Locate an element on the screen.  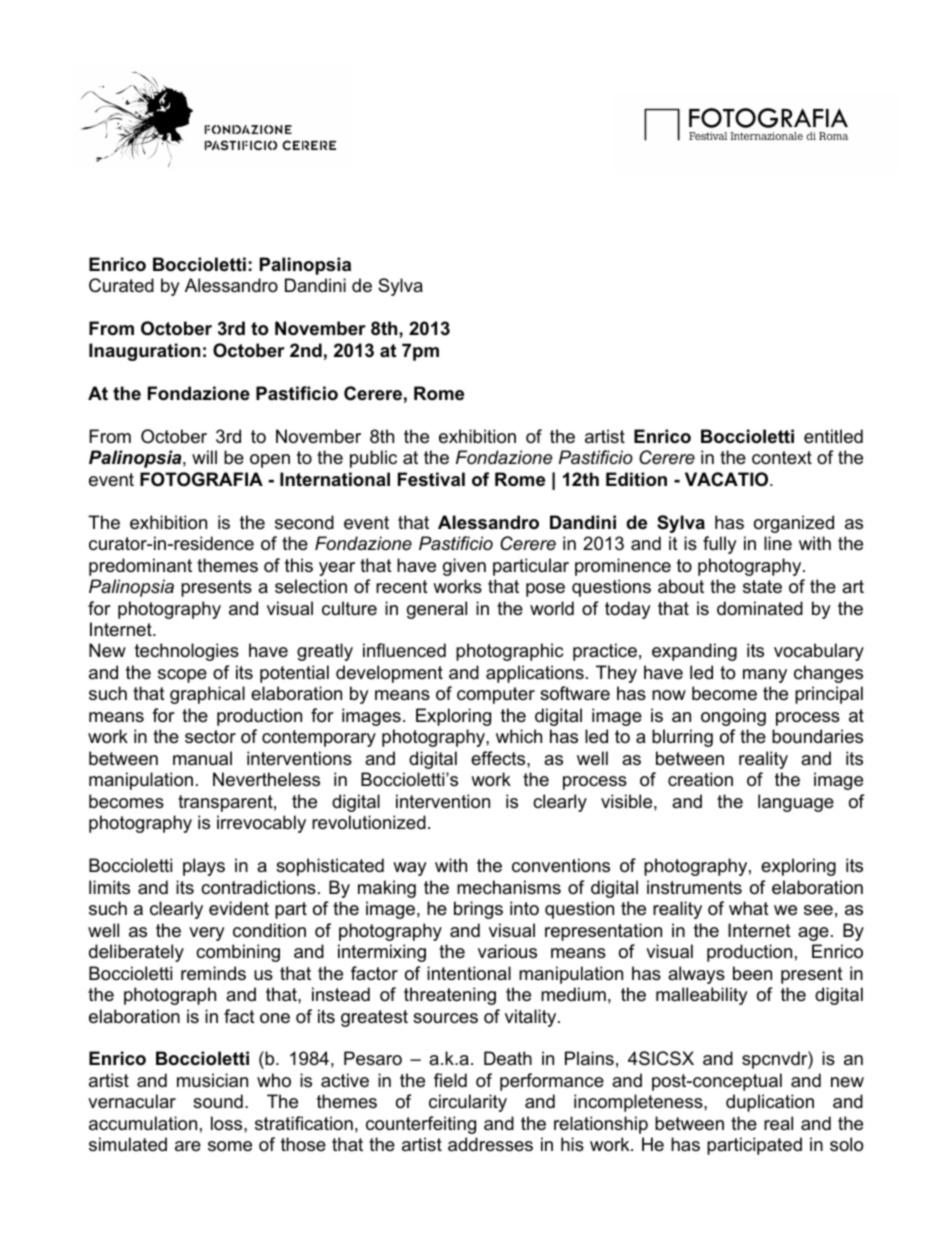
entitled is located at coordinates (833, 436).
